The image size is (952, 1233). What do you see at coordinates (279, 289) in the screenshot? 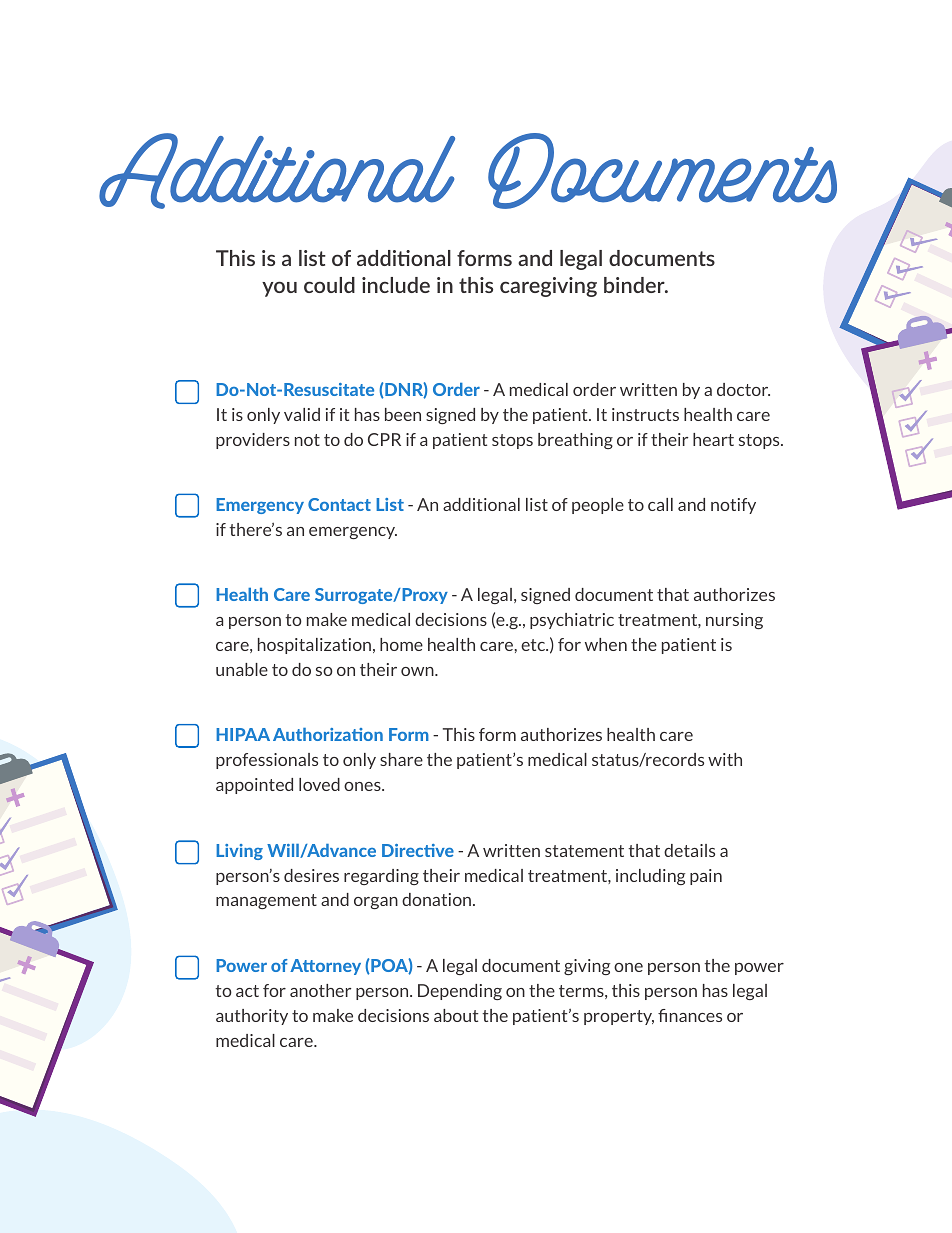
I see `you` at bounding box center [279, 289].
